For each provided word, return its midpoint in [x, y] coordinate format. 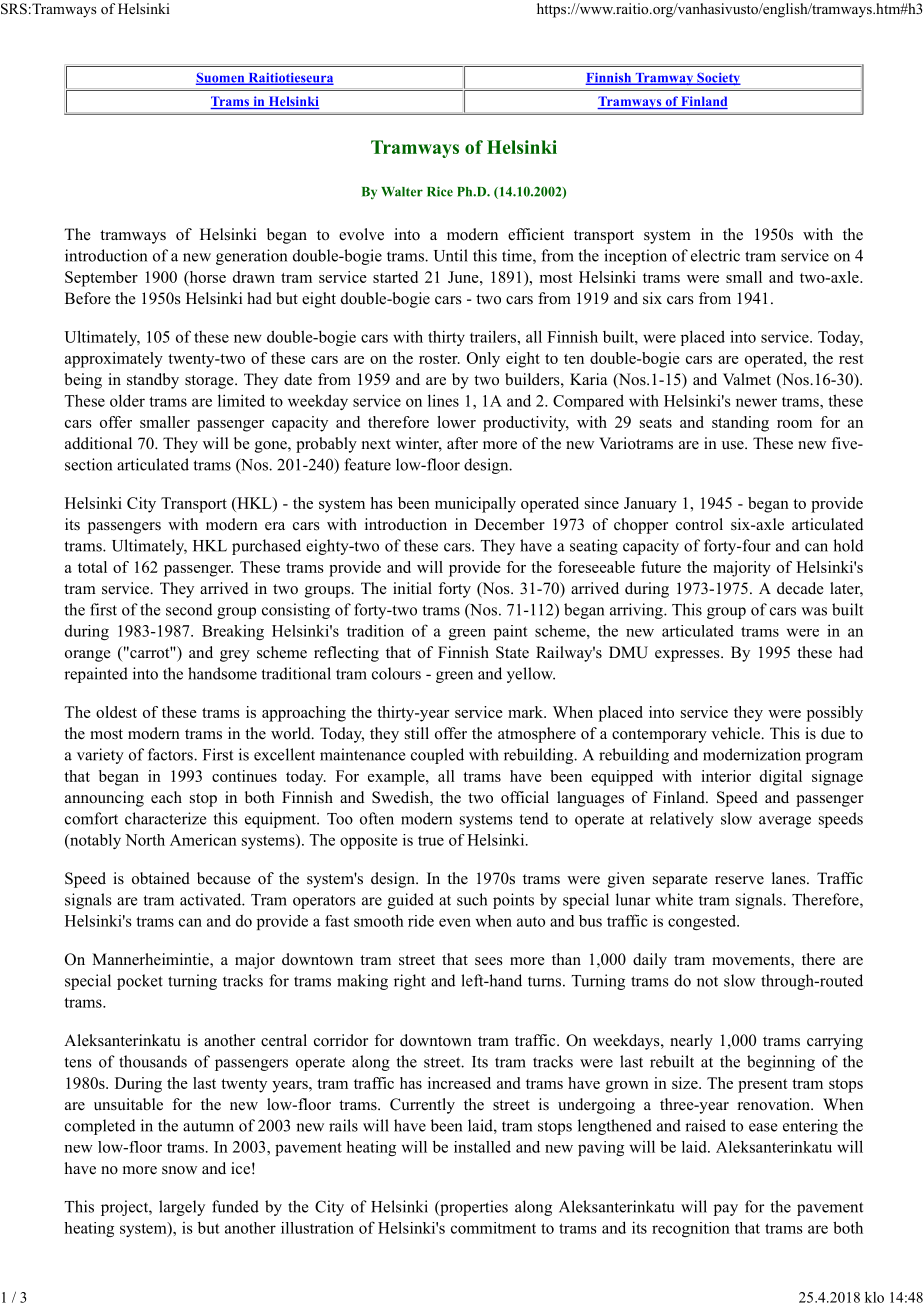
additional [98, 443]
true [431, 840]
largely [182, 1208]
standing [740, 424]
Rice [440, 191]
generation [251, 257]
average [785, 822]
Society [718, 79]
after [462, 443]
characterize [165, 818]
